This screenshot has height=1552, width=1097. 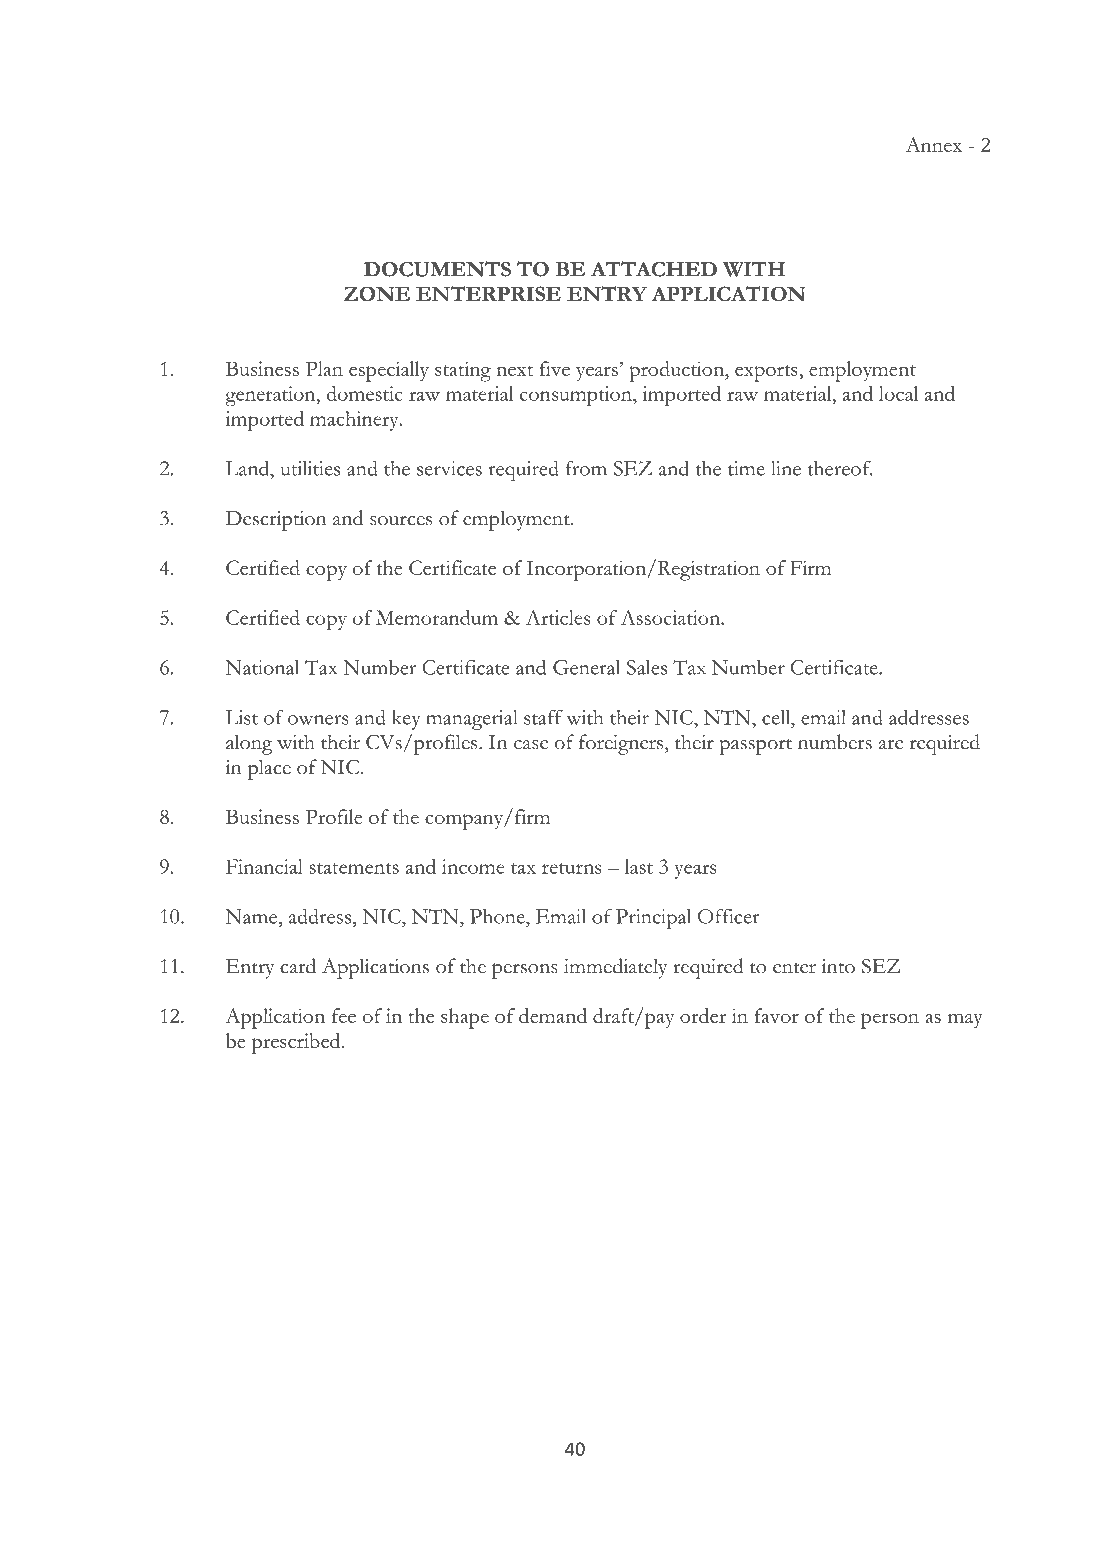 What do you see at coordinates (344, 1015) in the screenshot?
I see `fee` at bounding box center [344, 1015].
